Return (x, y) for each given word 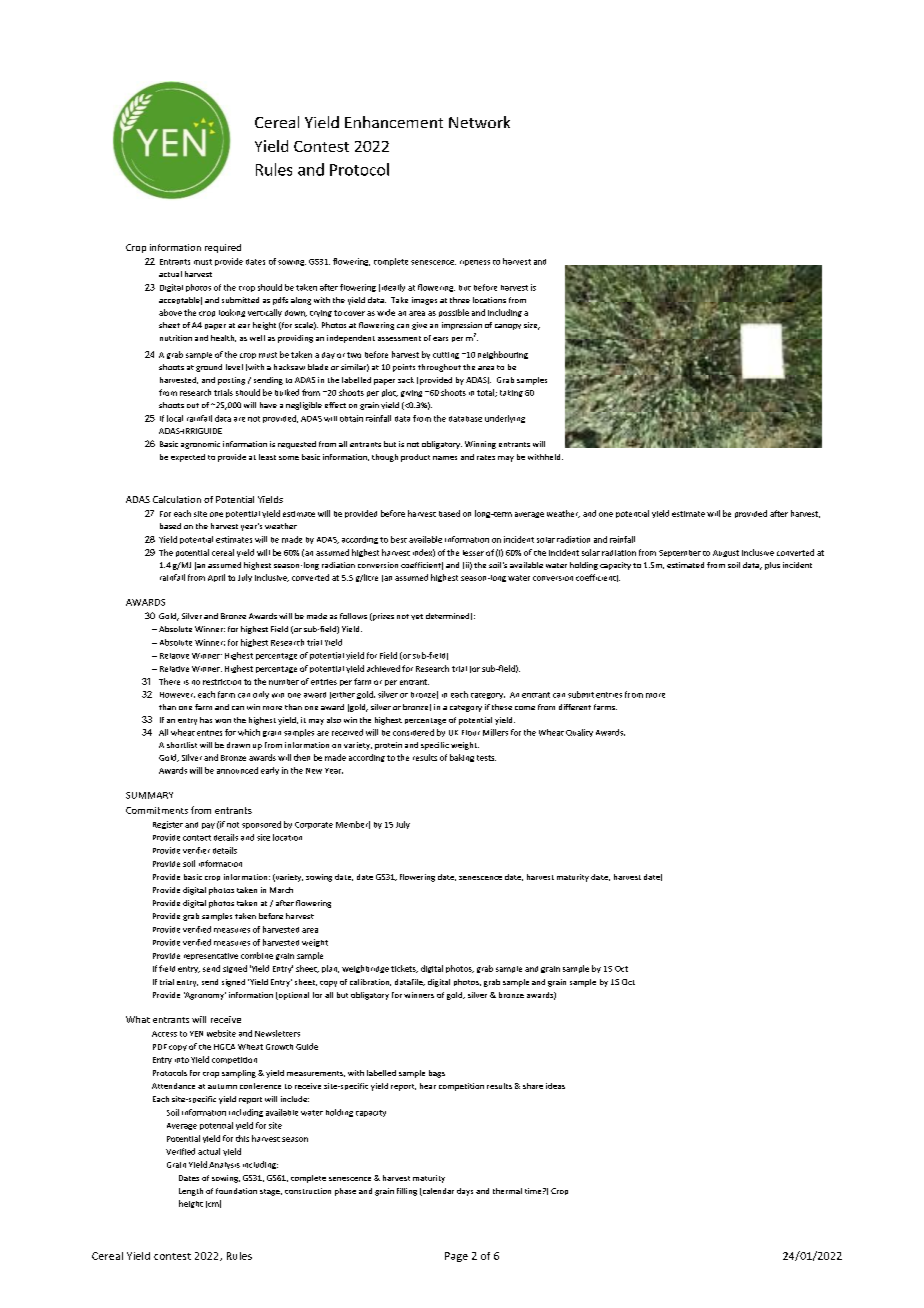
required (223, 248)
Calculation (177, 499)
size (532, 326)
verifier (196, 850)
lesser (473, 553)
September (680, 553)
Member (353, 825)
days (465, 1192)
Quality (579, 733)
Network (479, 122)
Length (191, 1192)
